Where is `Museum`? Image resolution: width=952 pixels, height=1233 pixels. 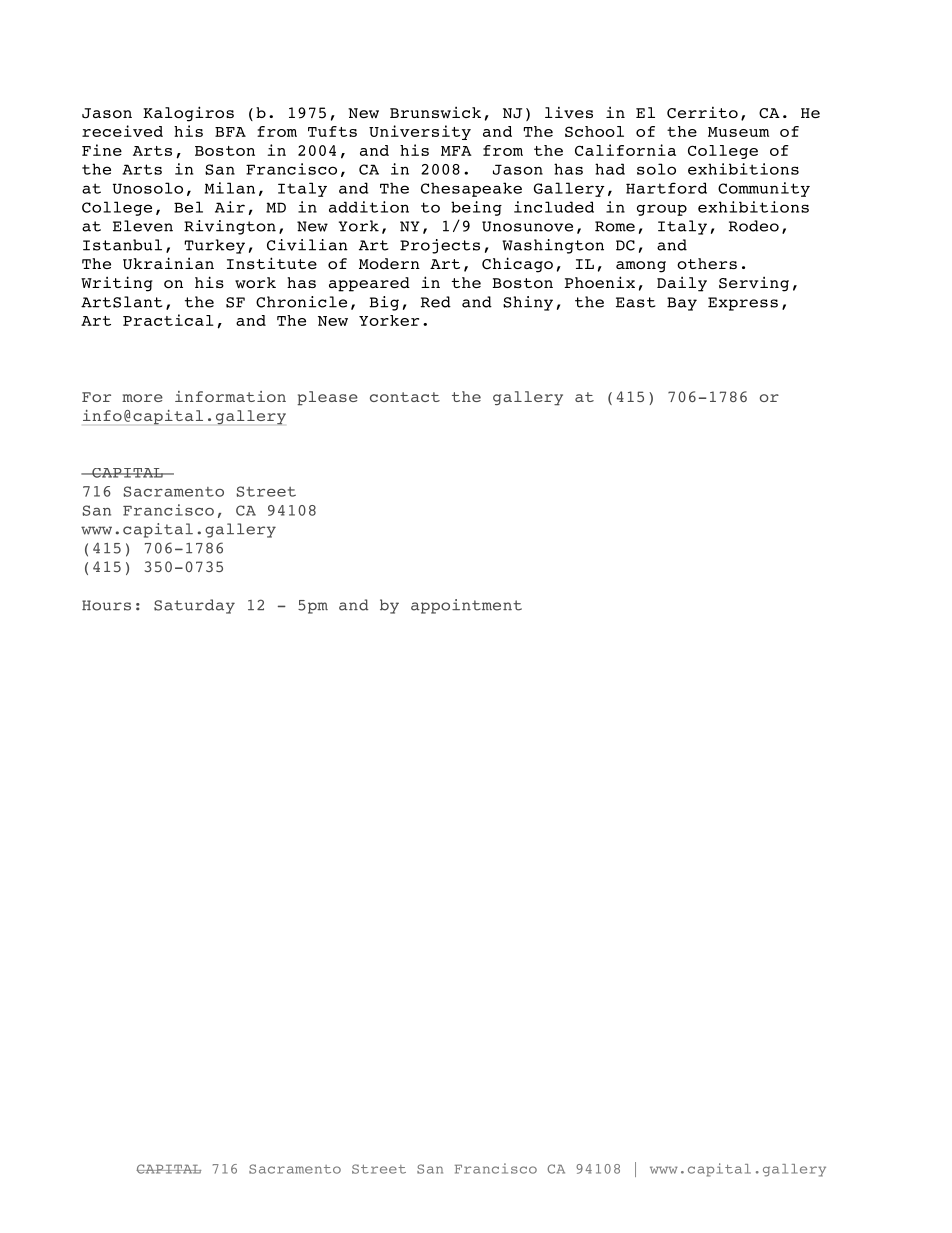 Museum is located at coordinates (738, 132).
